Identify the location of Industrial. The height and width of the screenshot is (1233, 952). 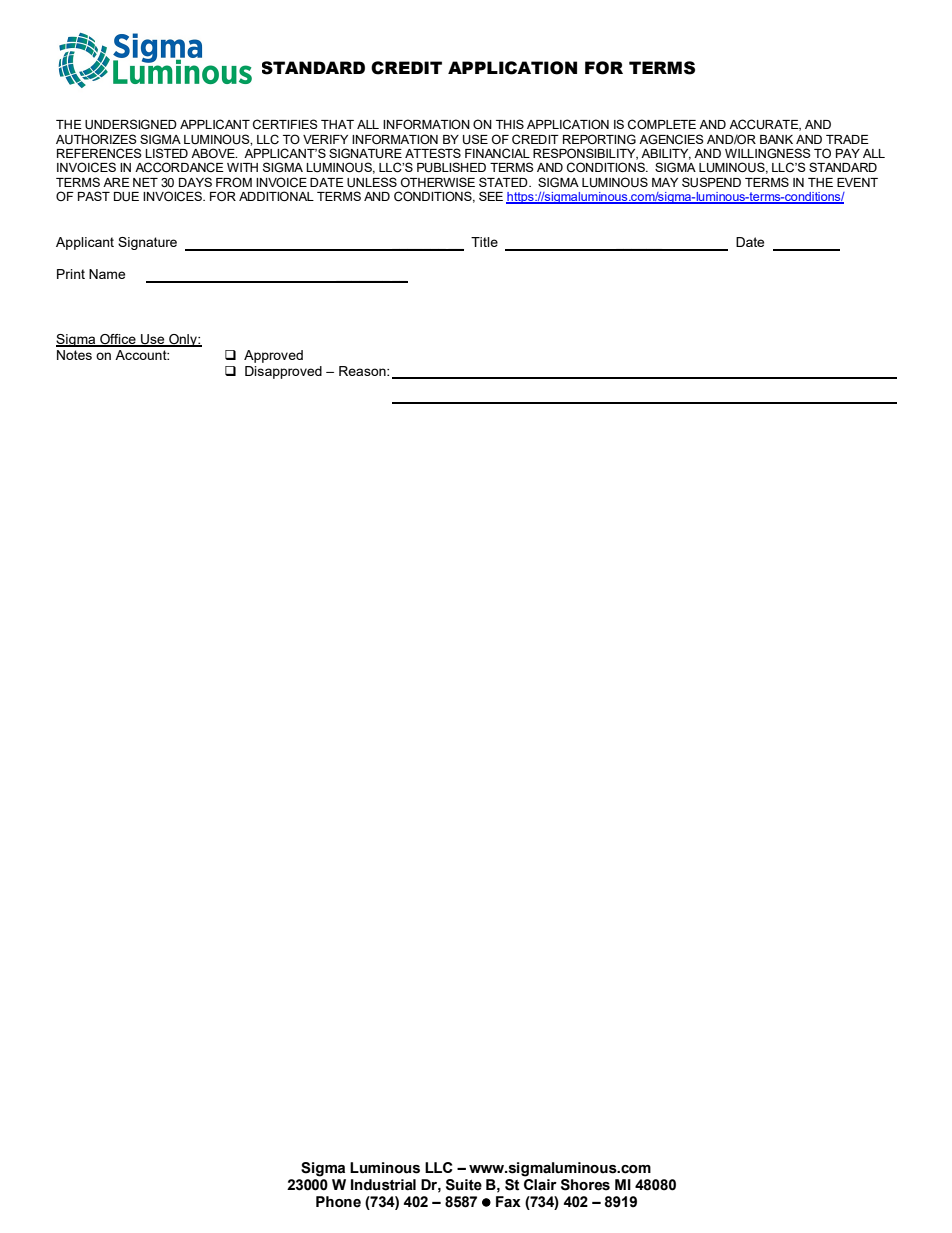
(383, 1185).
